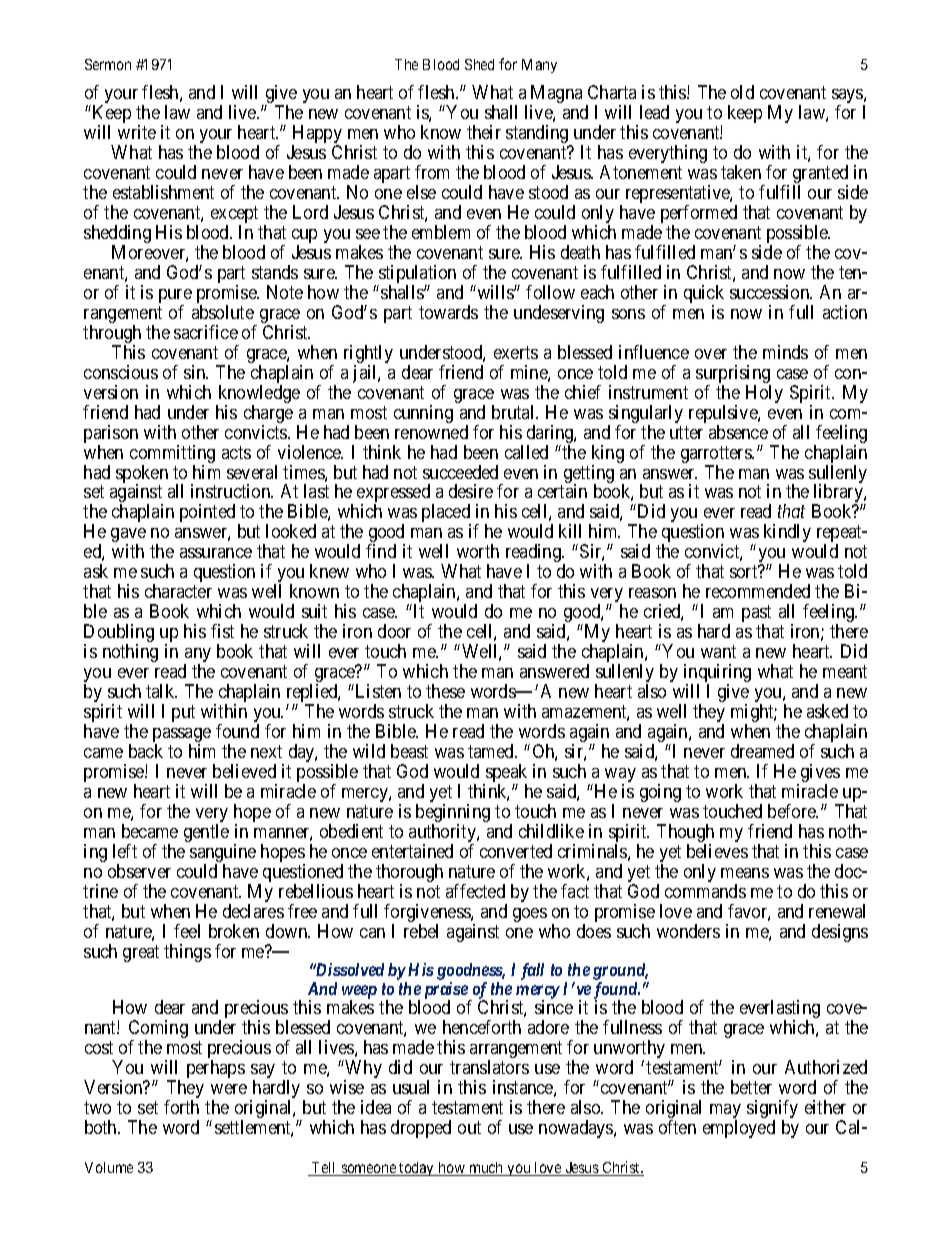  I want to click on exerts, so click(516, 352).
